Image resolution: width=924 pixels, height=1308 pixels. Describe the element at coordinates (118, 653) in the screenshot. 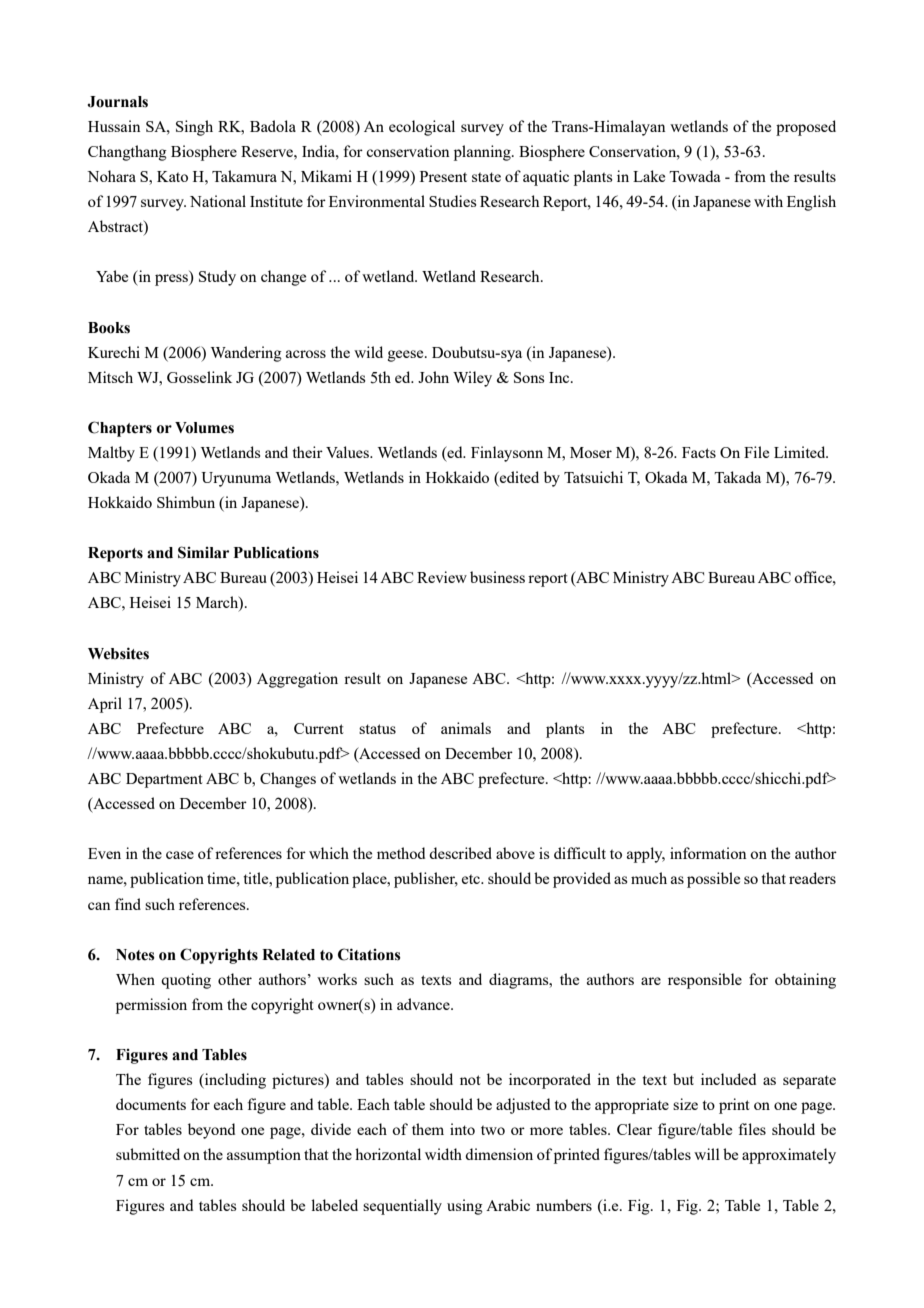

I see `Websites` at that location.
